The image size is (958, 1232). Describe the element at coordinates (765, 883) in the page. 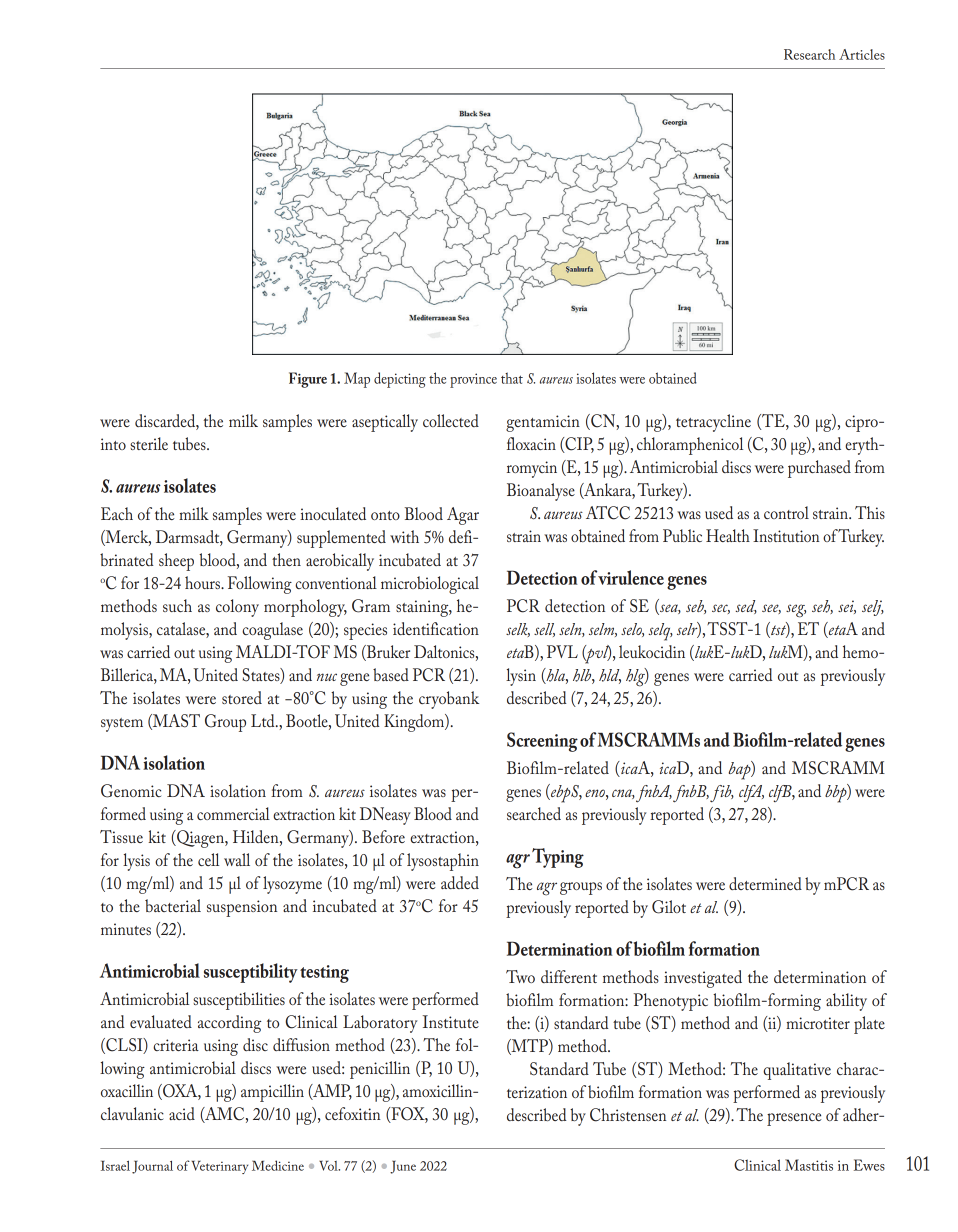

I see `determined` at that location.
